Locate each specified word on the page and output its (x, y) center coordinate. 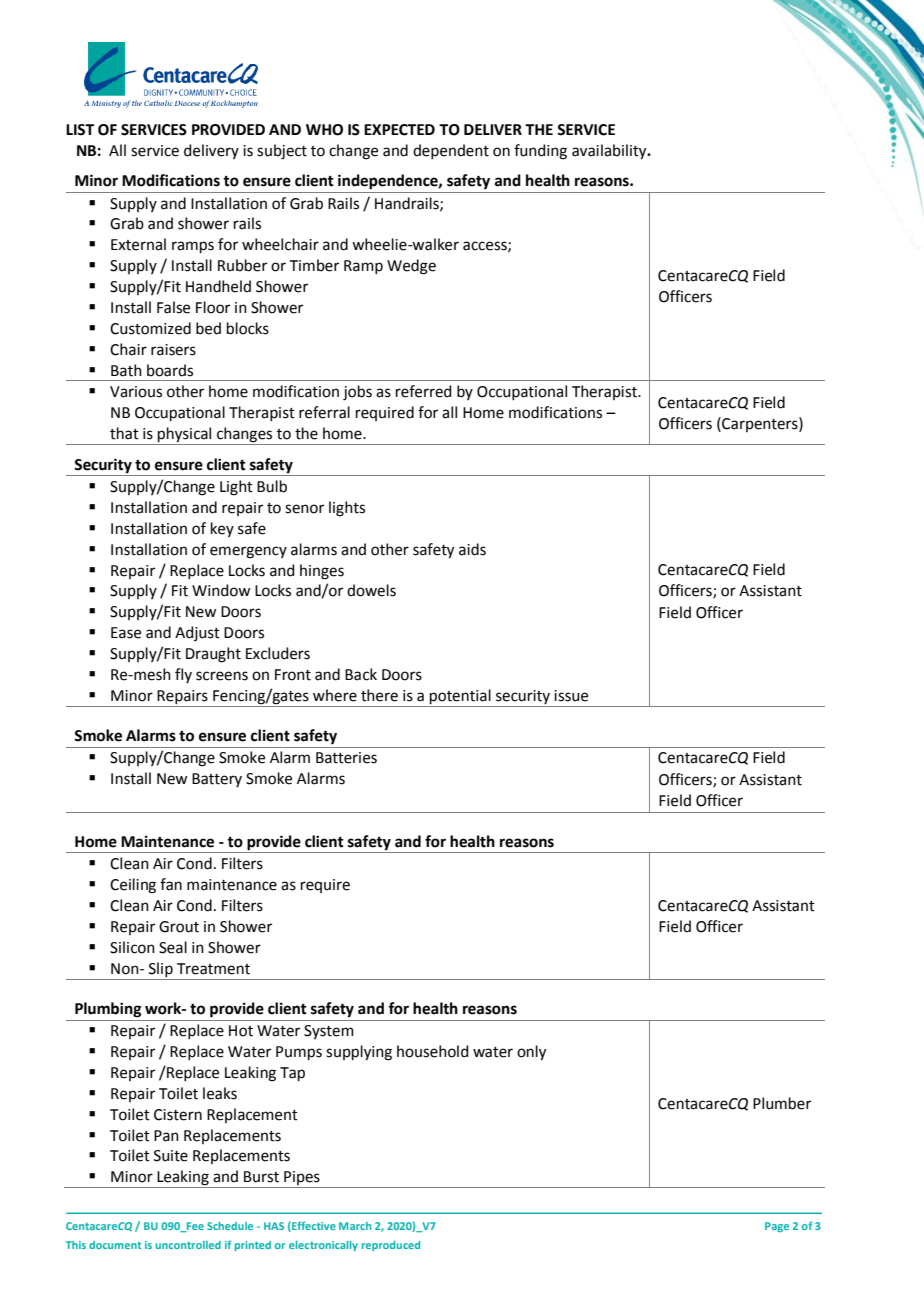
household (433, 1051)
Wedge (411, 267)
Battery (217, 780)
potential (460, 696)
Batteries (346, 758)
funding (540, 152)
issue (571, 696)
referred (424, 391)
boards (170, 370)
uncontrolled (188, 1245)
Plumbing (108, 1010)
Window (221, 590)
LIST (80, 130)
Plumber (782, 1103)
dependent (451, 151)
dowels (371, 590)
